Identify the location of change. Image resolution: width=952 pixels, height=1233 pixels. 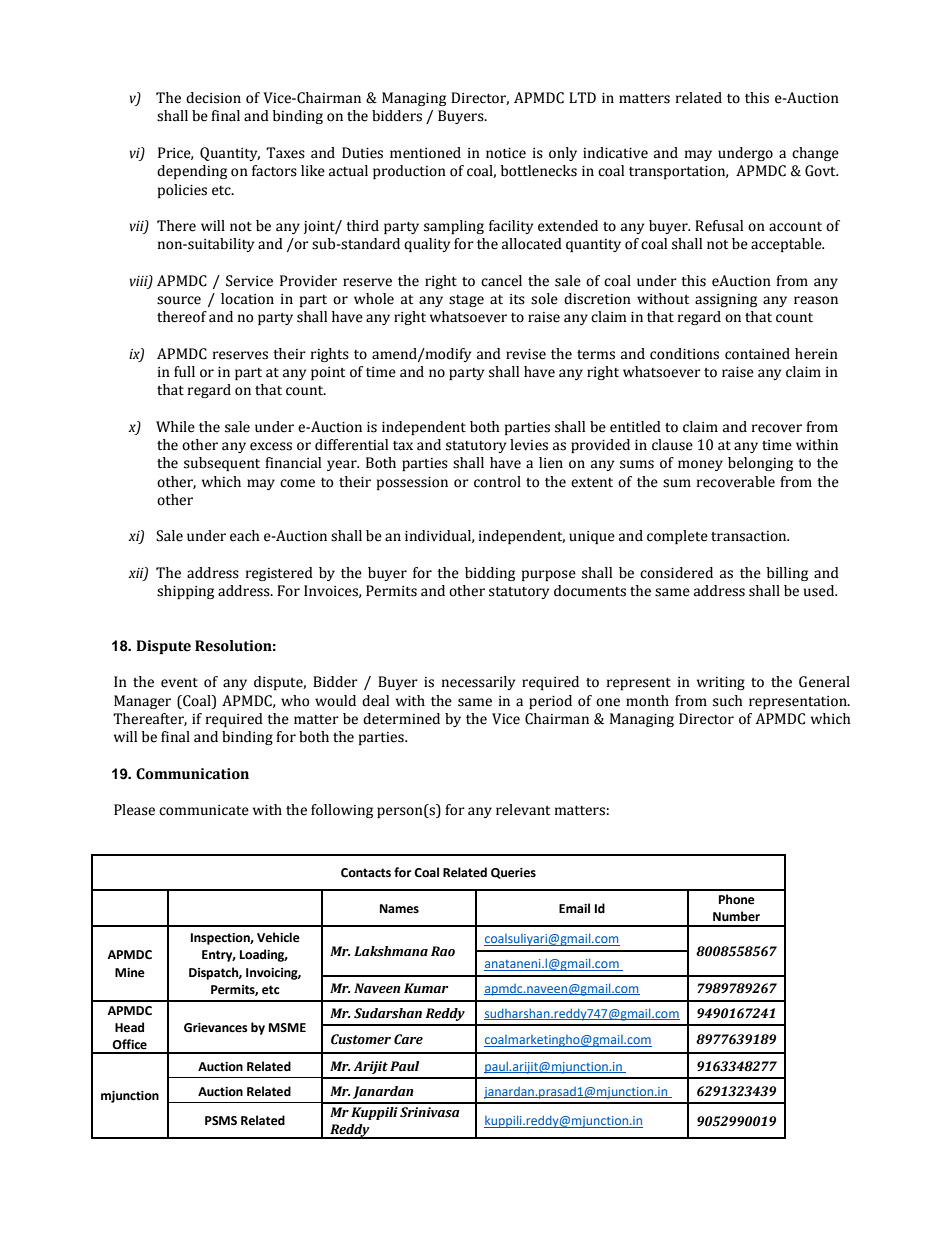
(815, 154).
